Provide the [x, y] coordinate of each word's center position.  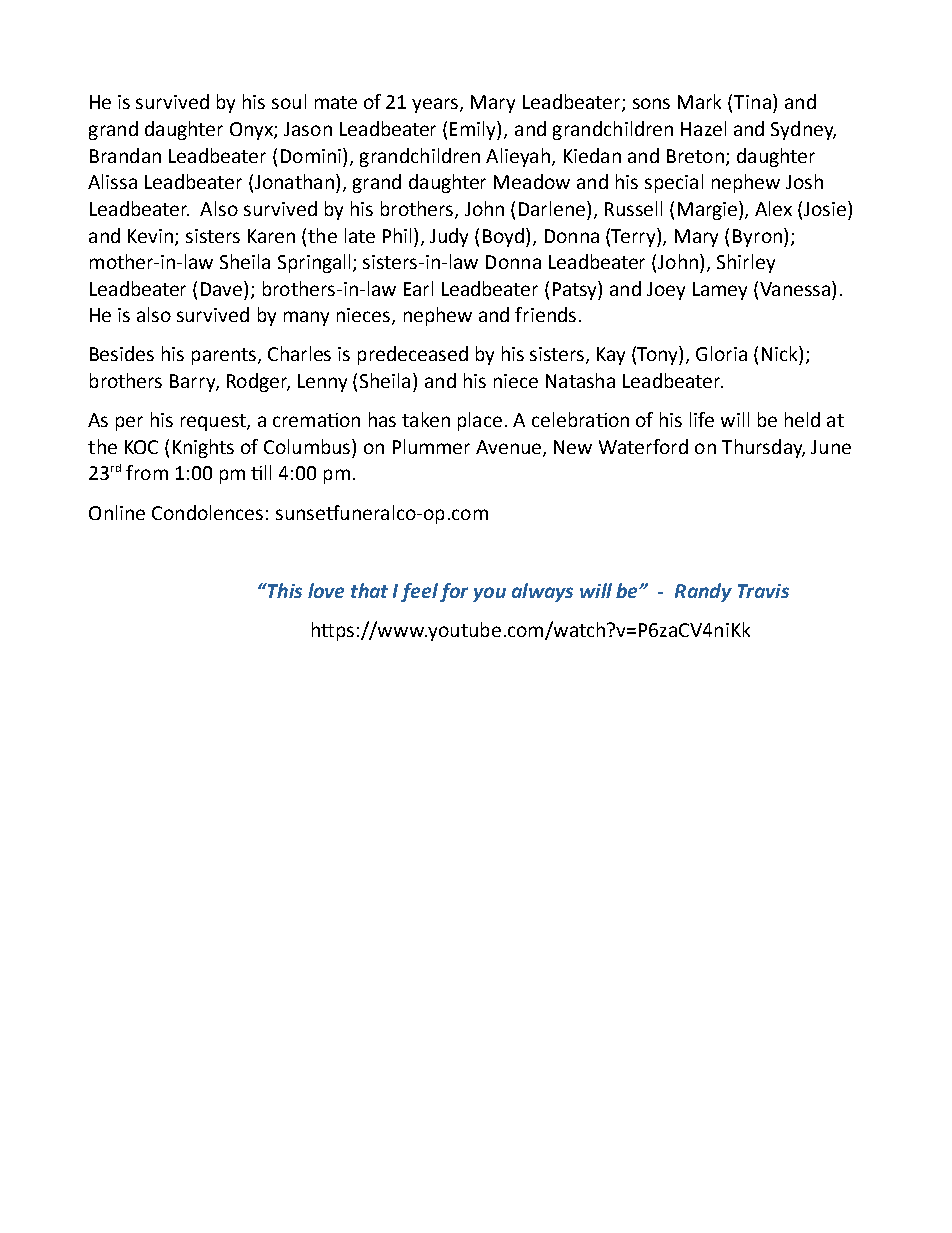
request [214, 422]
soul [289, 101]
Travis [763, 591]
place [480, 421]
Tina [752, 102]
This [284, 590]
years [436, 105]
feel [419, 592]
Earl [418, 288]
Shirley [746, 263]
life [702, 419]
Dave [223, 288]
